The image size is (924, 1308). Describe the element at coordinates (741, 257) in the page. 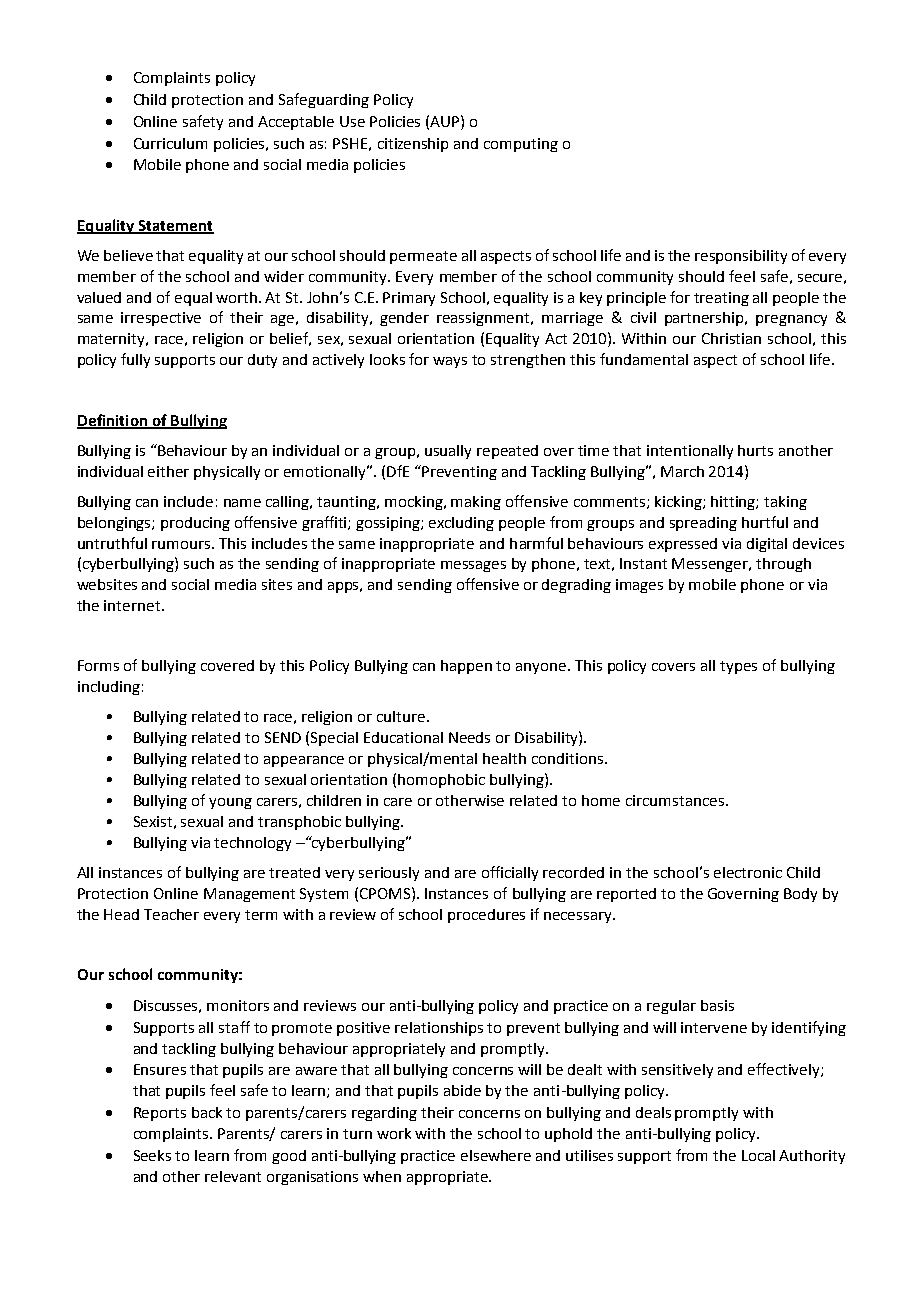

I see `responsibility` at that location.
